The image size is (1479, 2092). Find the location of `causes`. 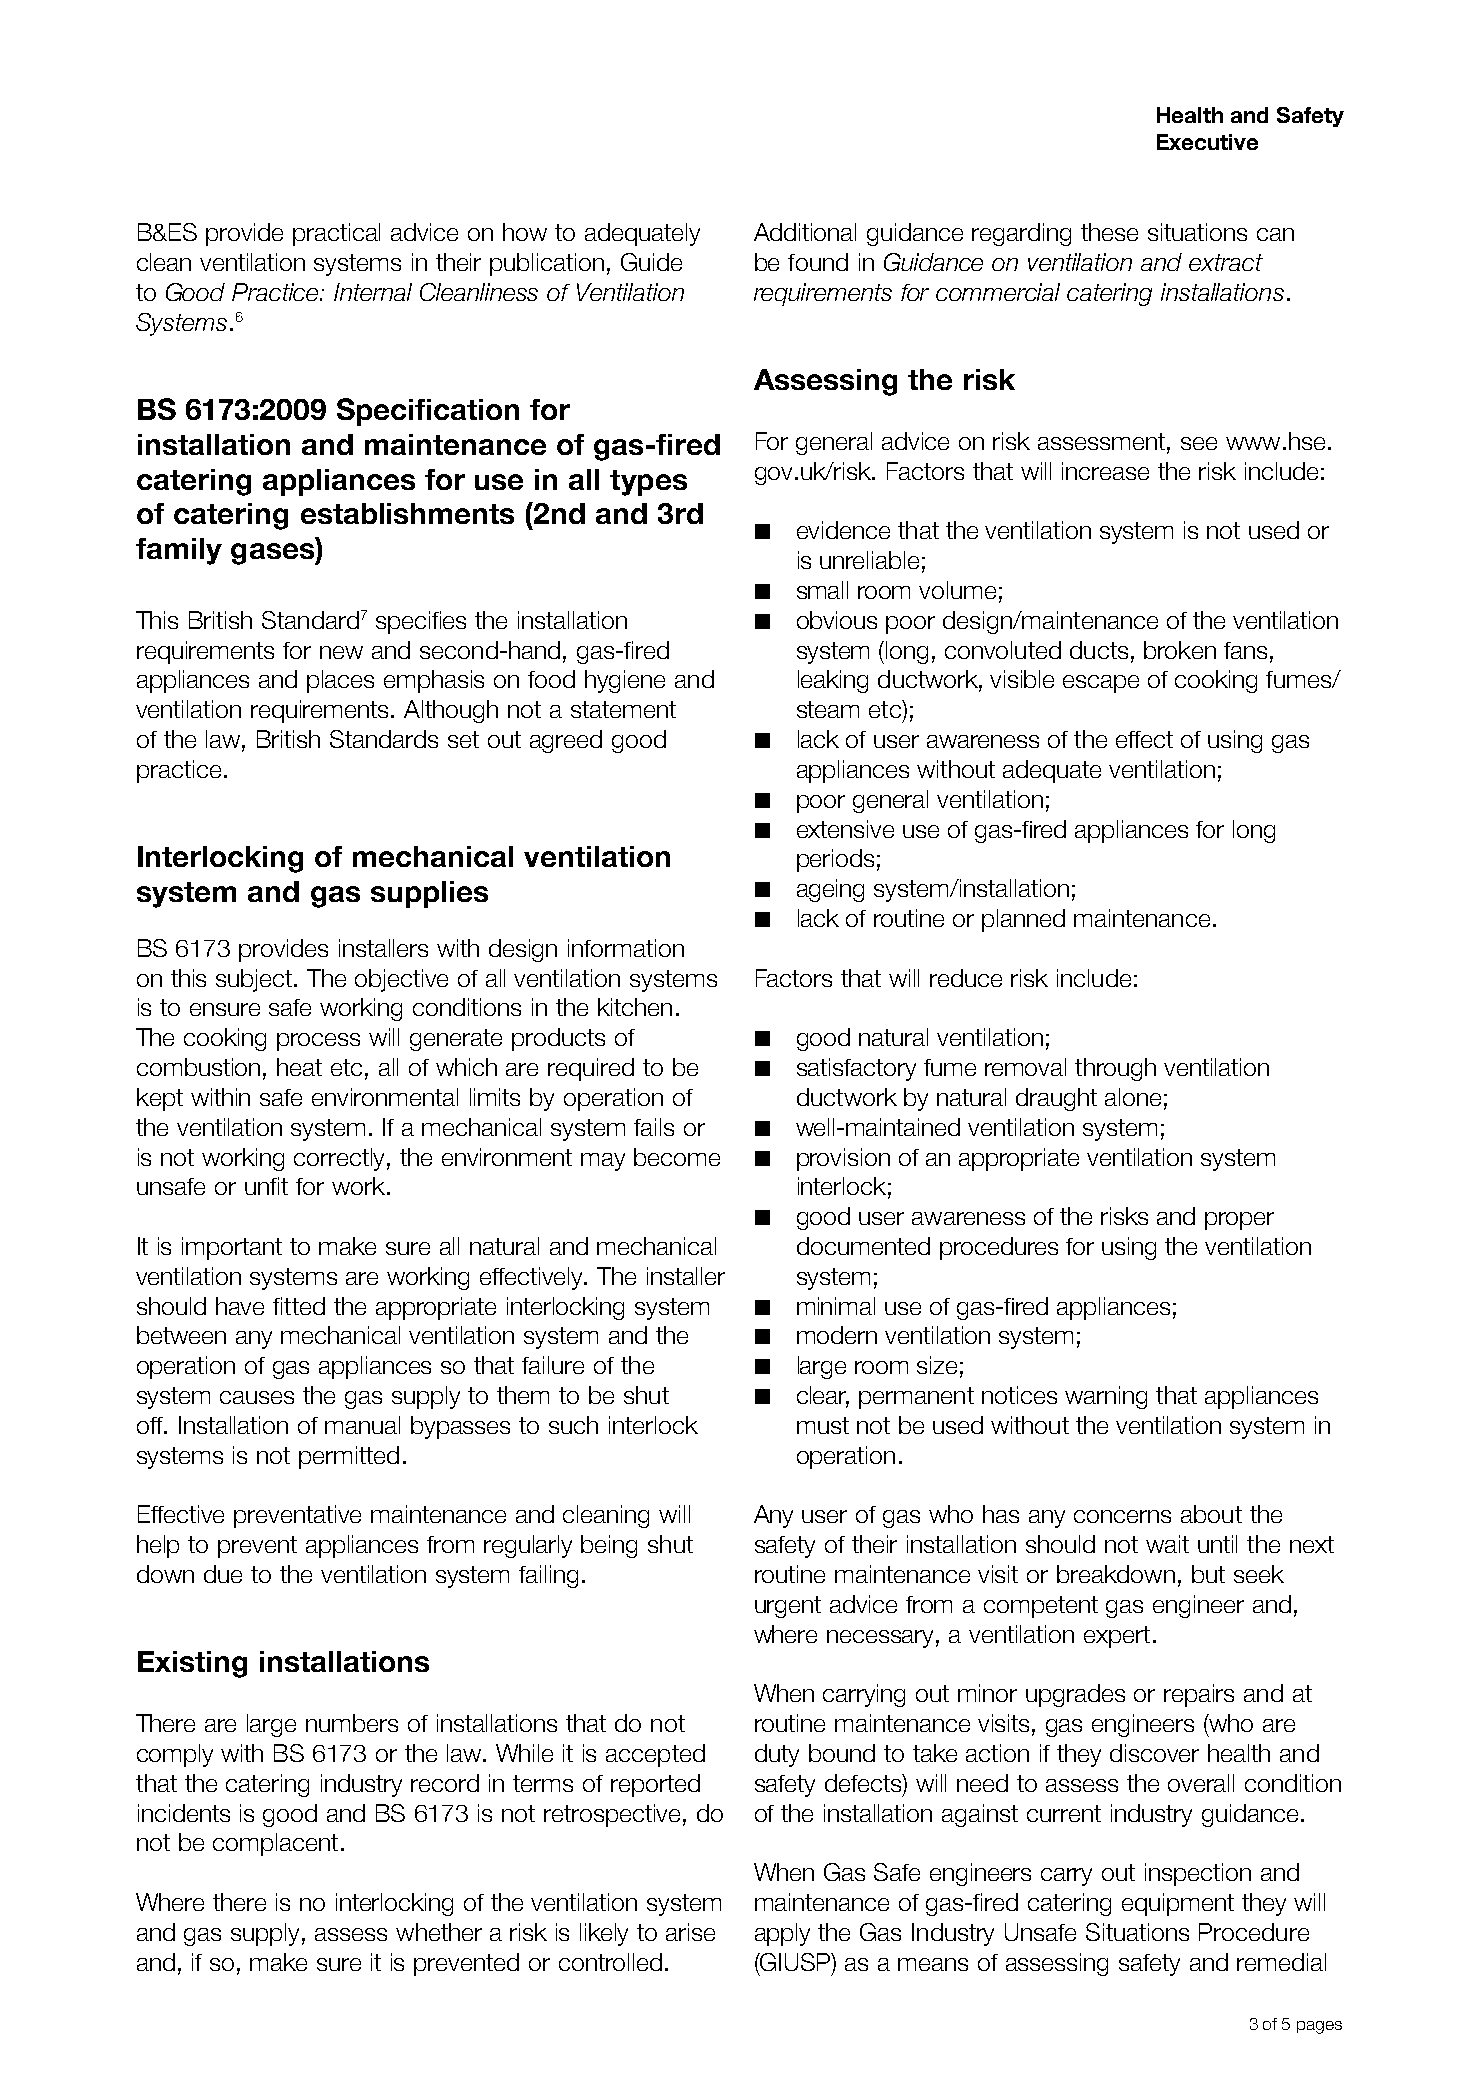

causes is located at coordinates (257, 1397).
